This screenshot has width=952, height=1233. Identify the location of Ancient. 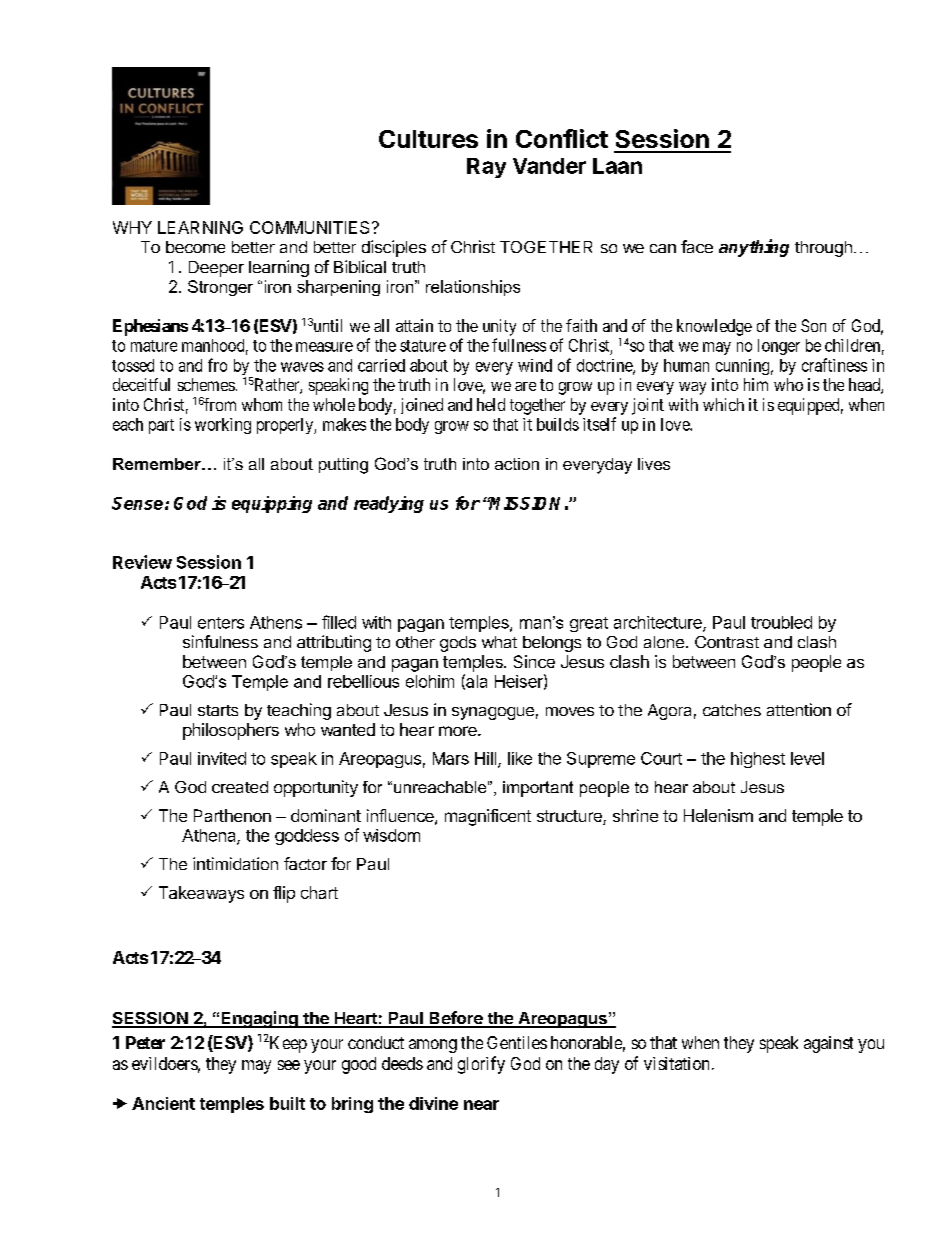
(163, 1103).
